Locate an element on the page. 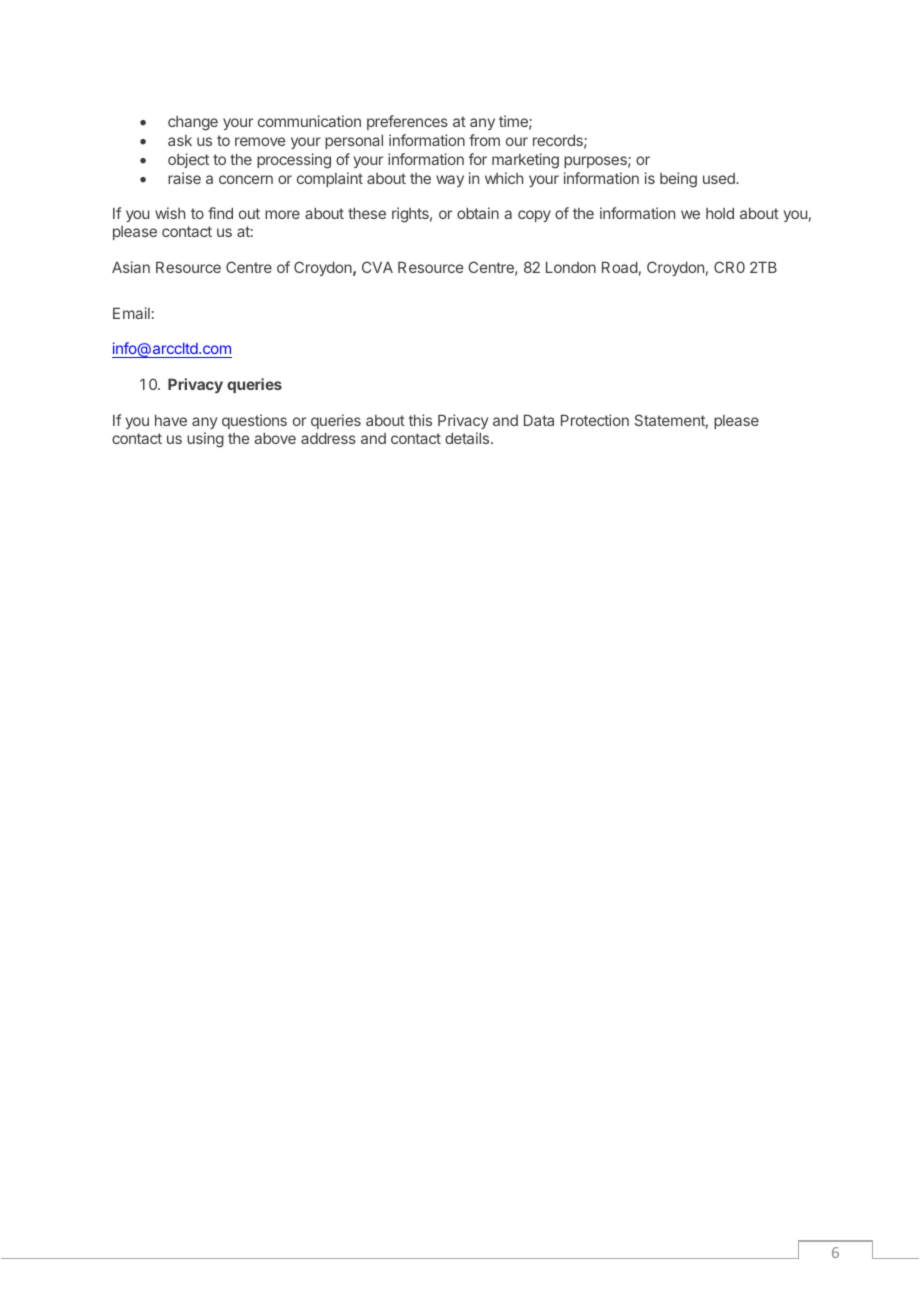 This document has height=1308, width=924. Road is located at coordinates (620, 267).
